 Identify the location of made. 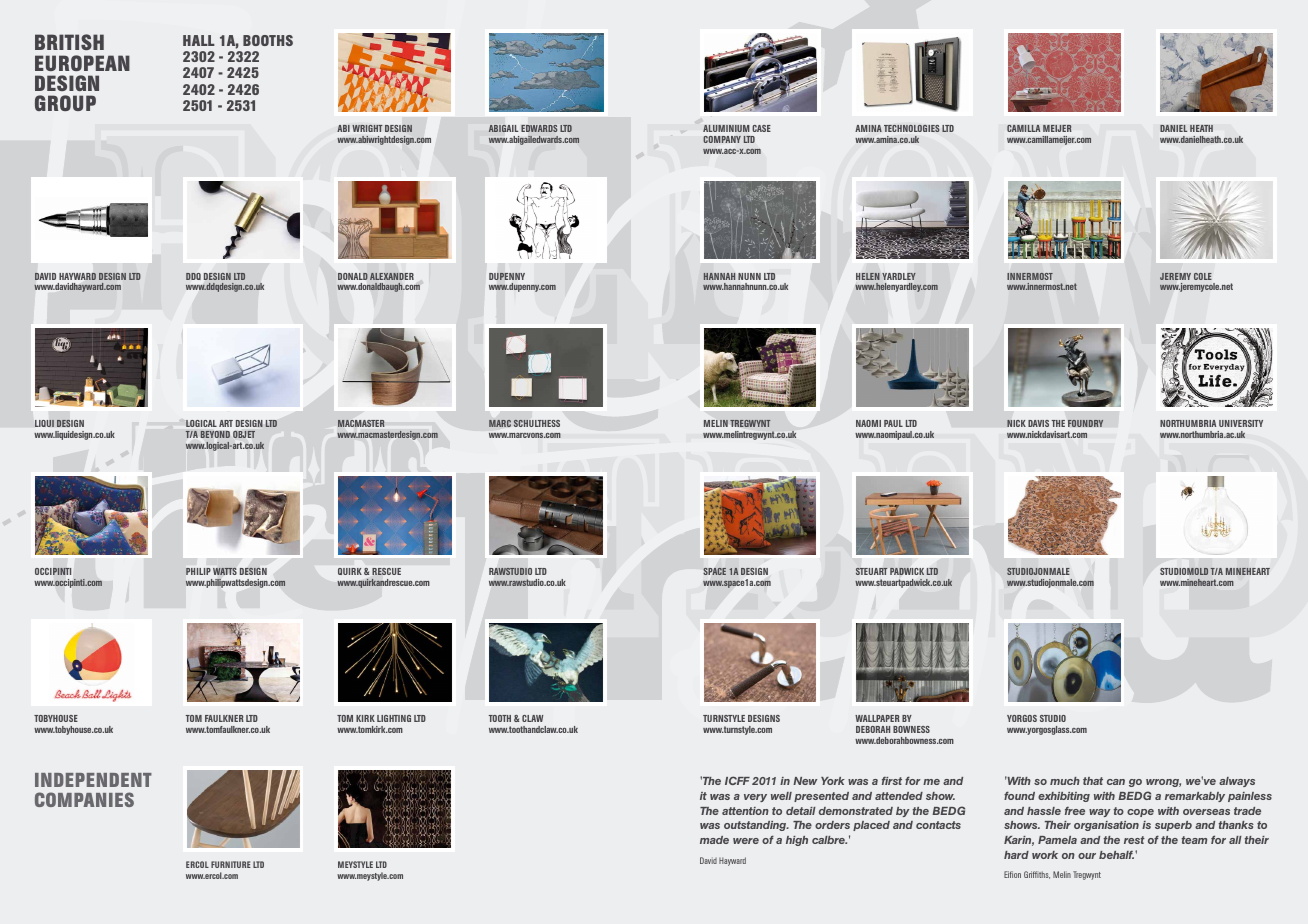
(714, 840).
